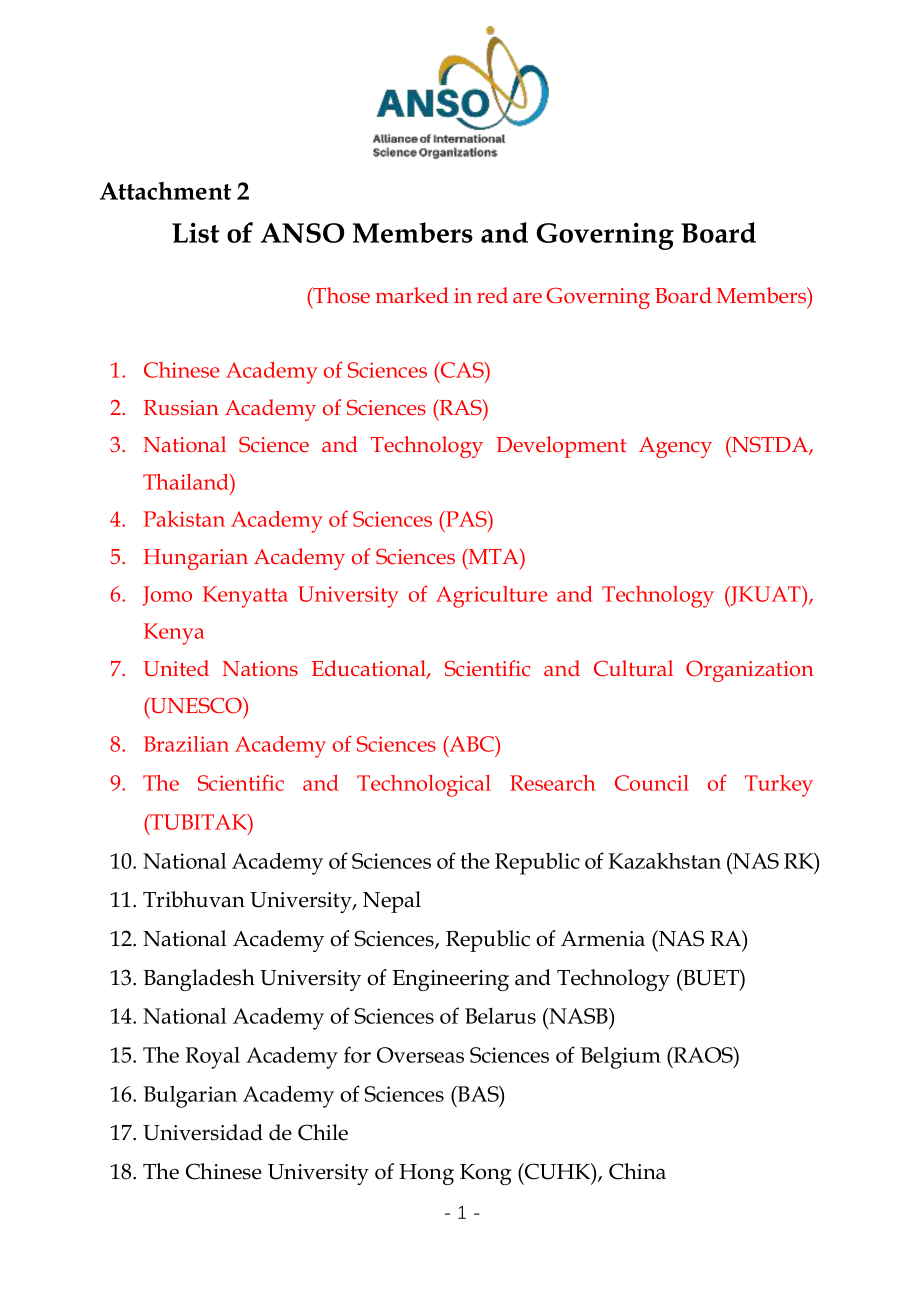 The width and height of the screenshot is (924, 1308). Describe the element at coordinates (203, 1132) in the screenshot. I see `Universidad` at that location.
